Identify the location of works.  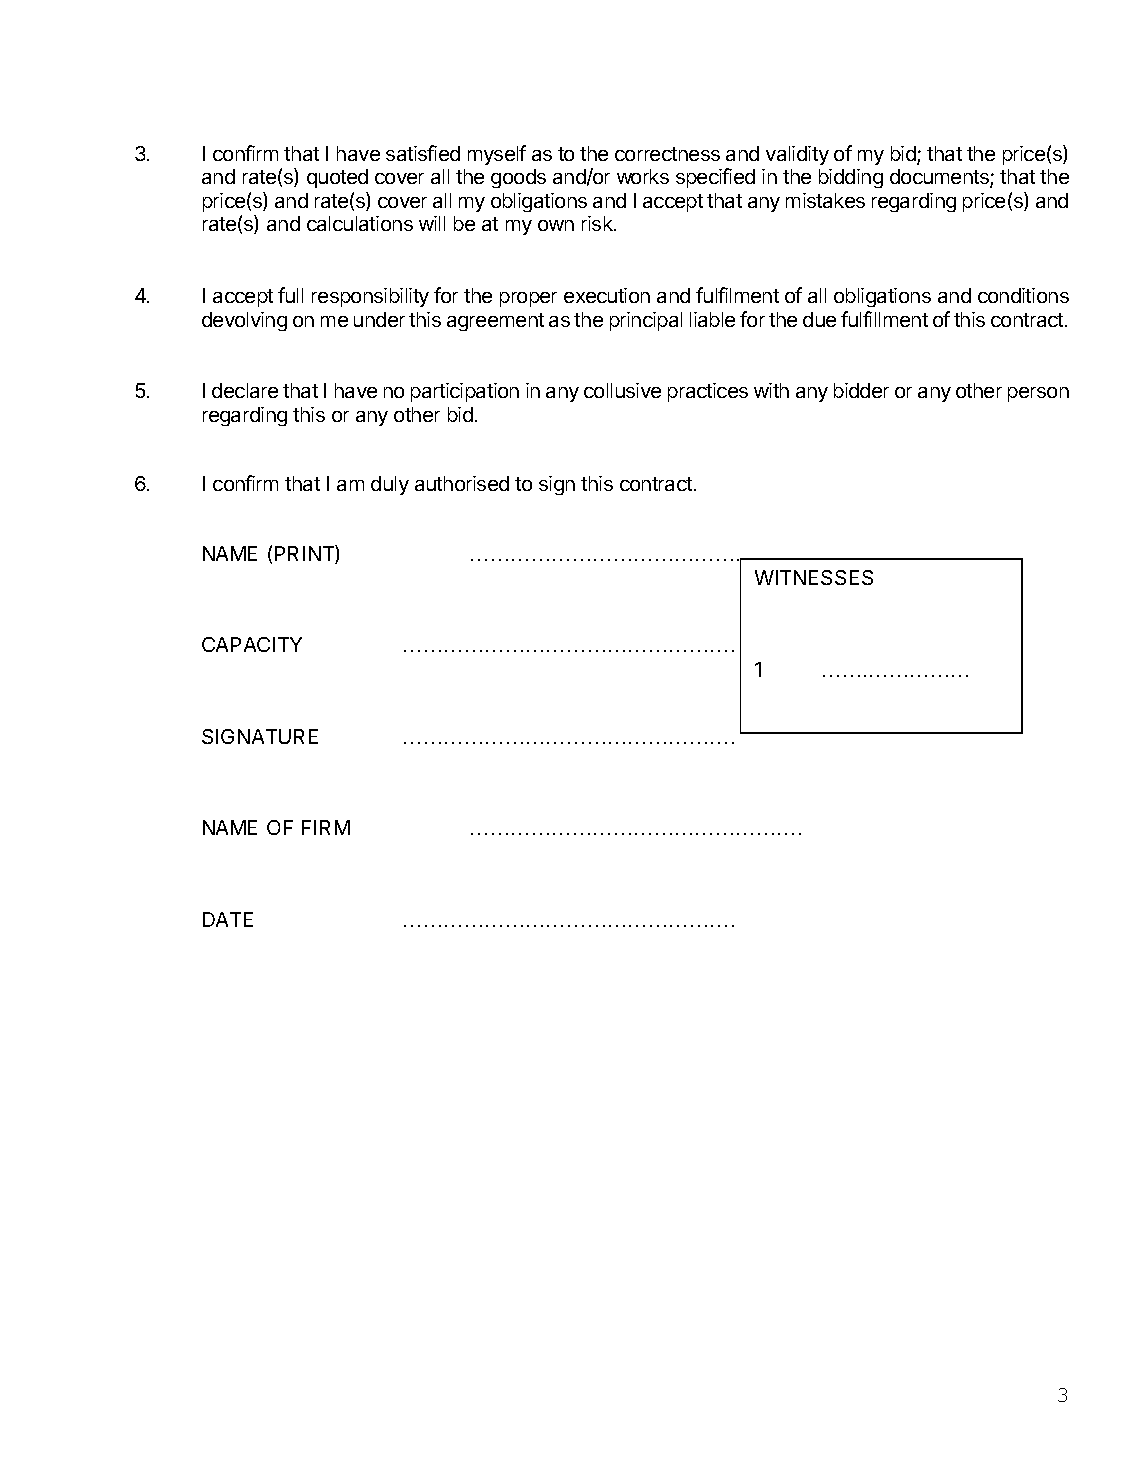
(643, 176).
